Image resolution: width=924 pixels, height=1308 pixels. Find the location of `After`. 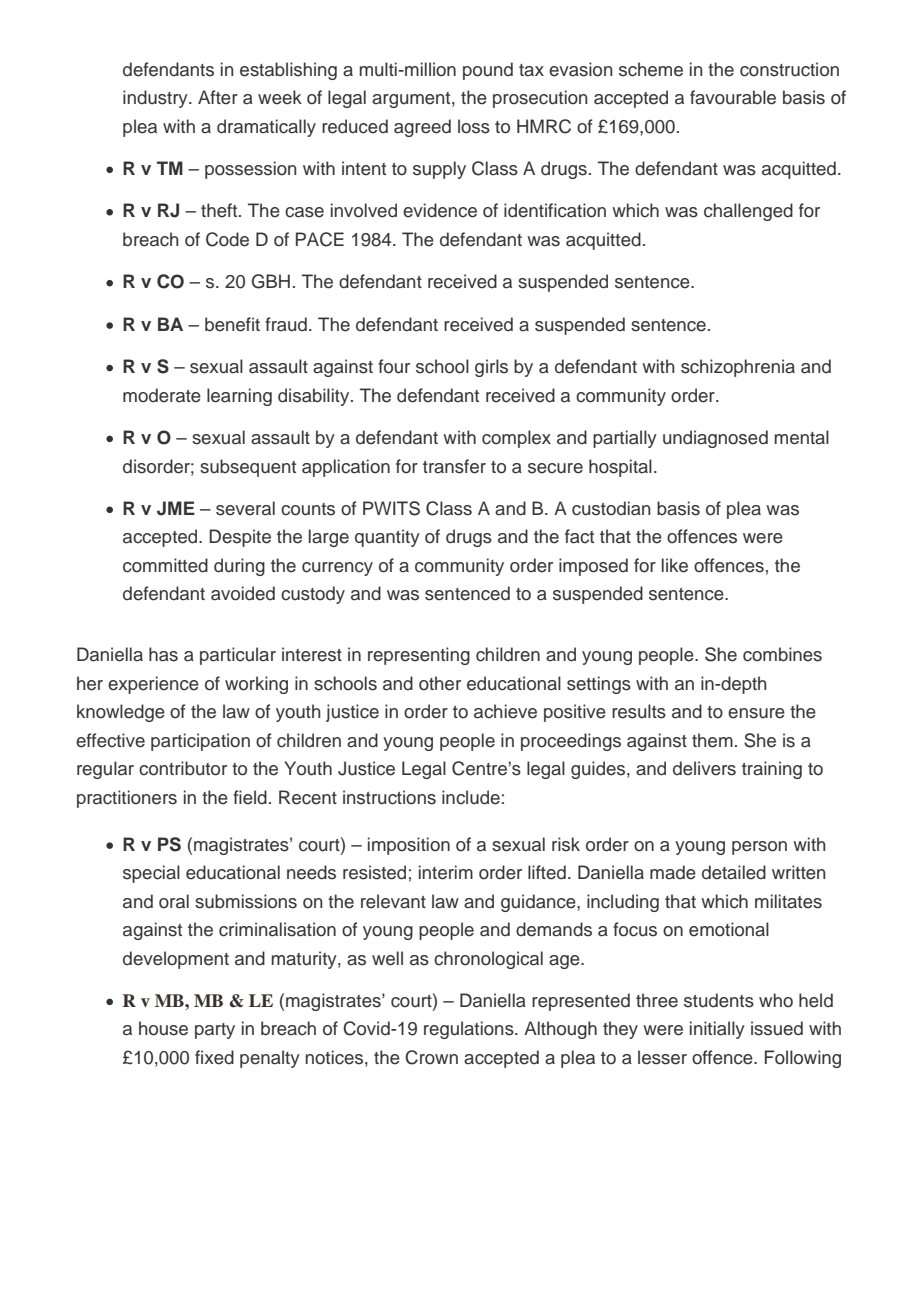

After is located at coordinates (218, 97).
